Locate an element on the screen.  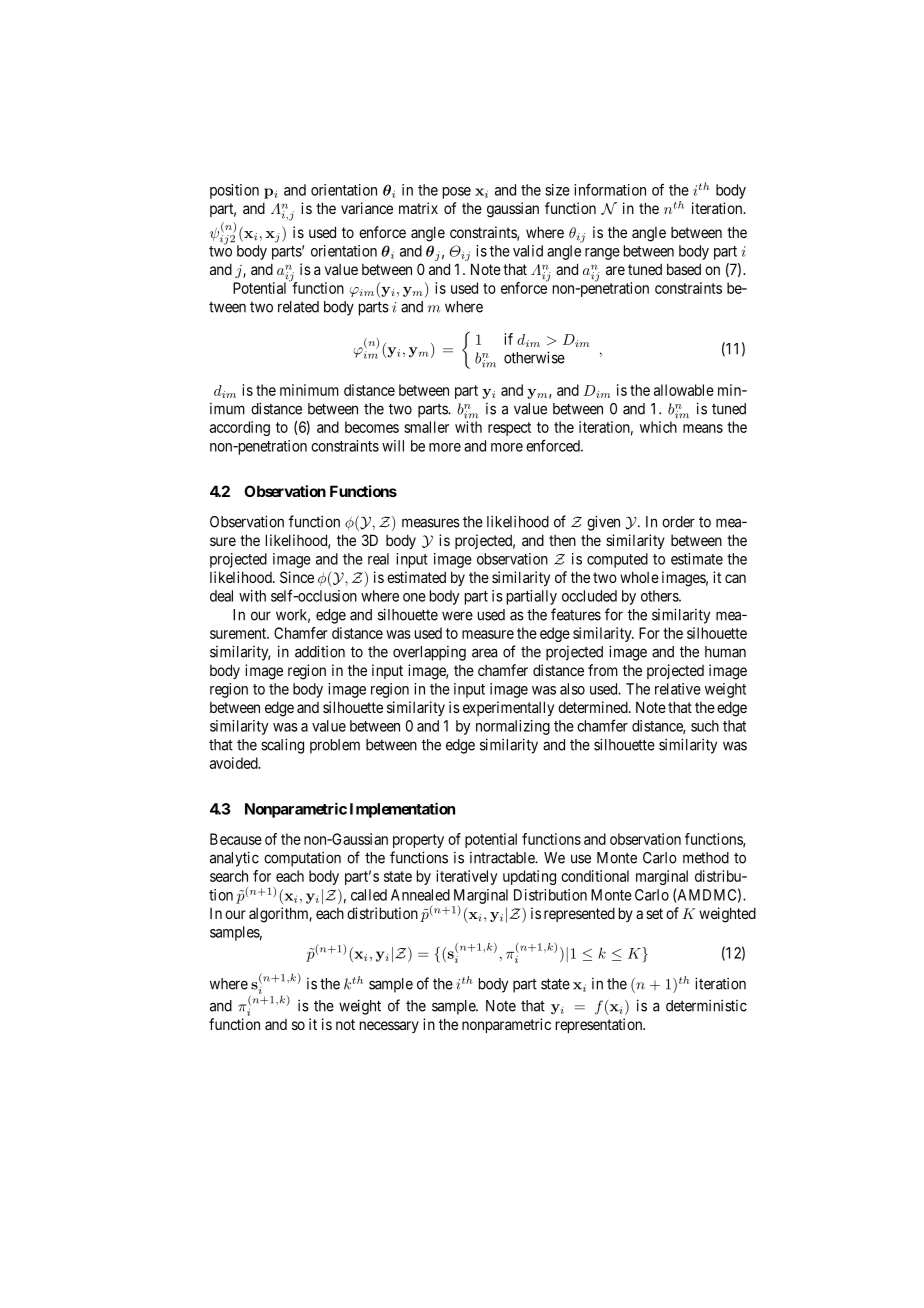
Because is located at coordinates (236, 839).
